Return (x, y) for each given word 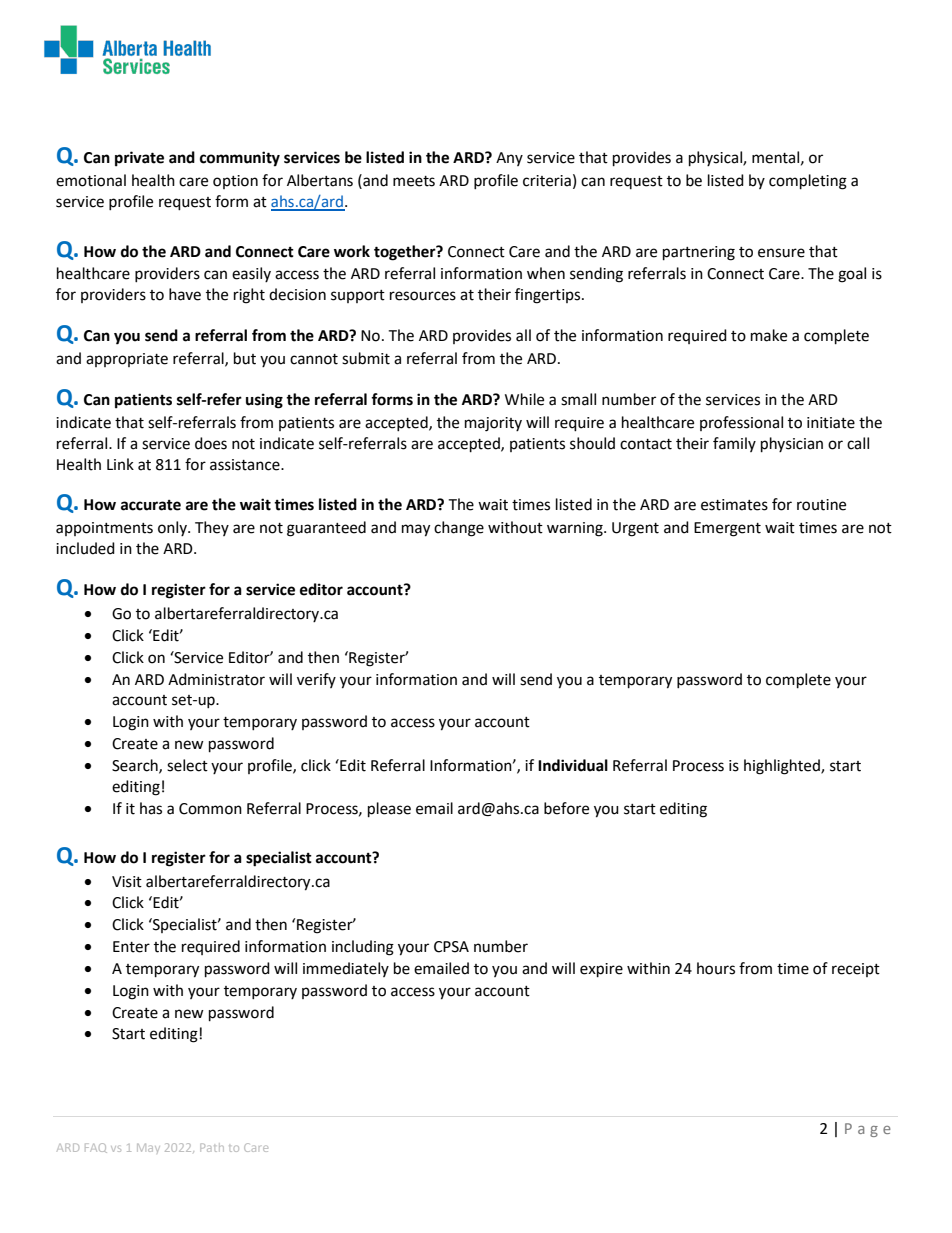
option (235, 182)
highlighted (783, 767)
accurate (151, 505)
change (459, 529)
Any (509, 159)
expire (601, 970)
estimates (734, 505)
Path (212, 1147)
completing (808, 182)
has (151, 808)
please (389, 810)
